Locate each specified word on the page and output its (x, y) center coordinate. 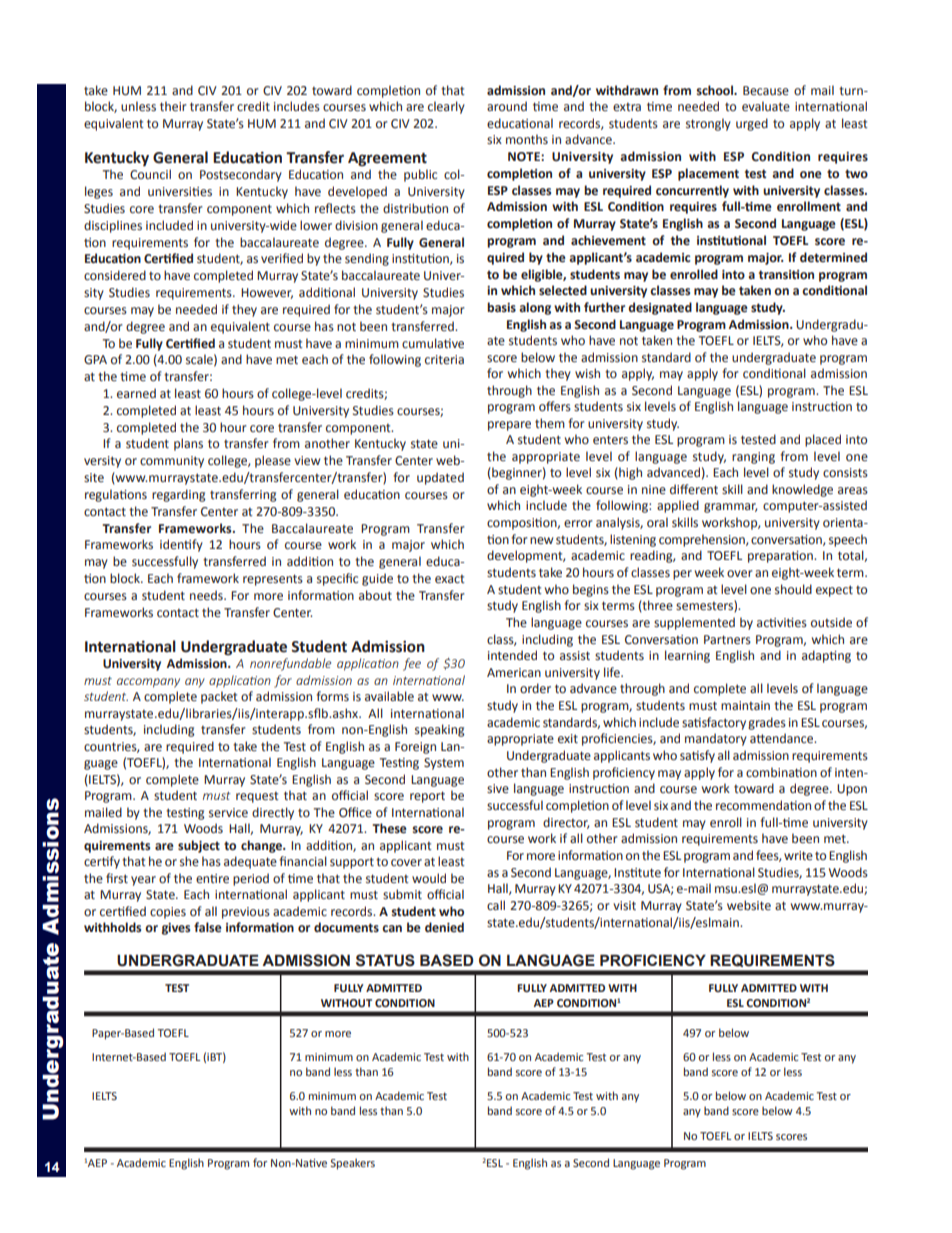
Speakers (352, 1164)
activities (782, 622)
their (173, 106)
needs (207, 595)
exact (450, 579)
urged (752, 124)
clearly (446, 107)
